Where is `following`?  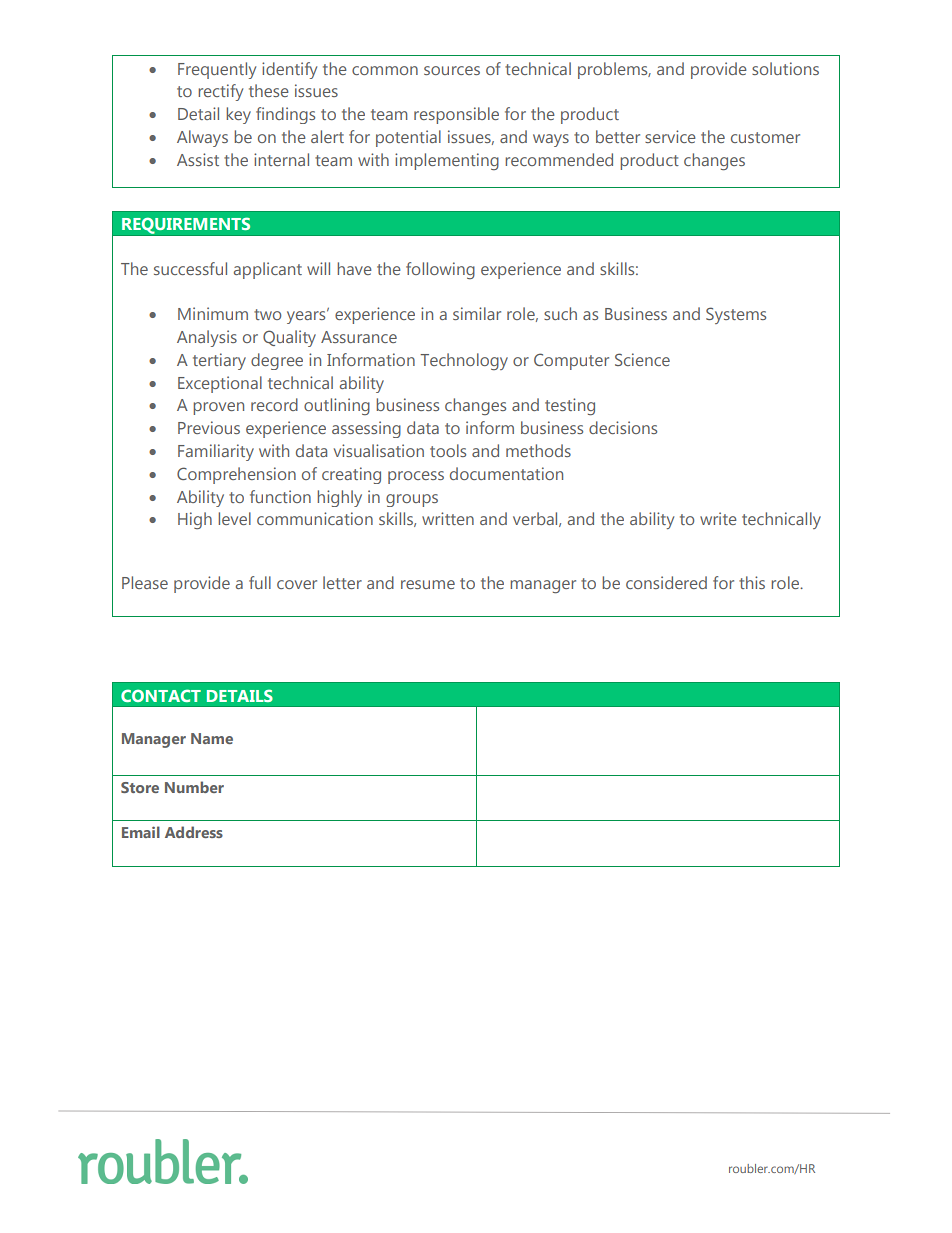
following is located at coordinates (440, 270).
